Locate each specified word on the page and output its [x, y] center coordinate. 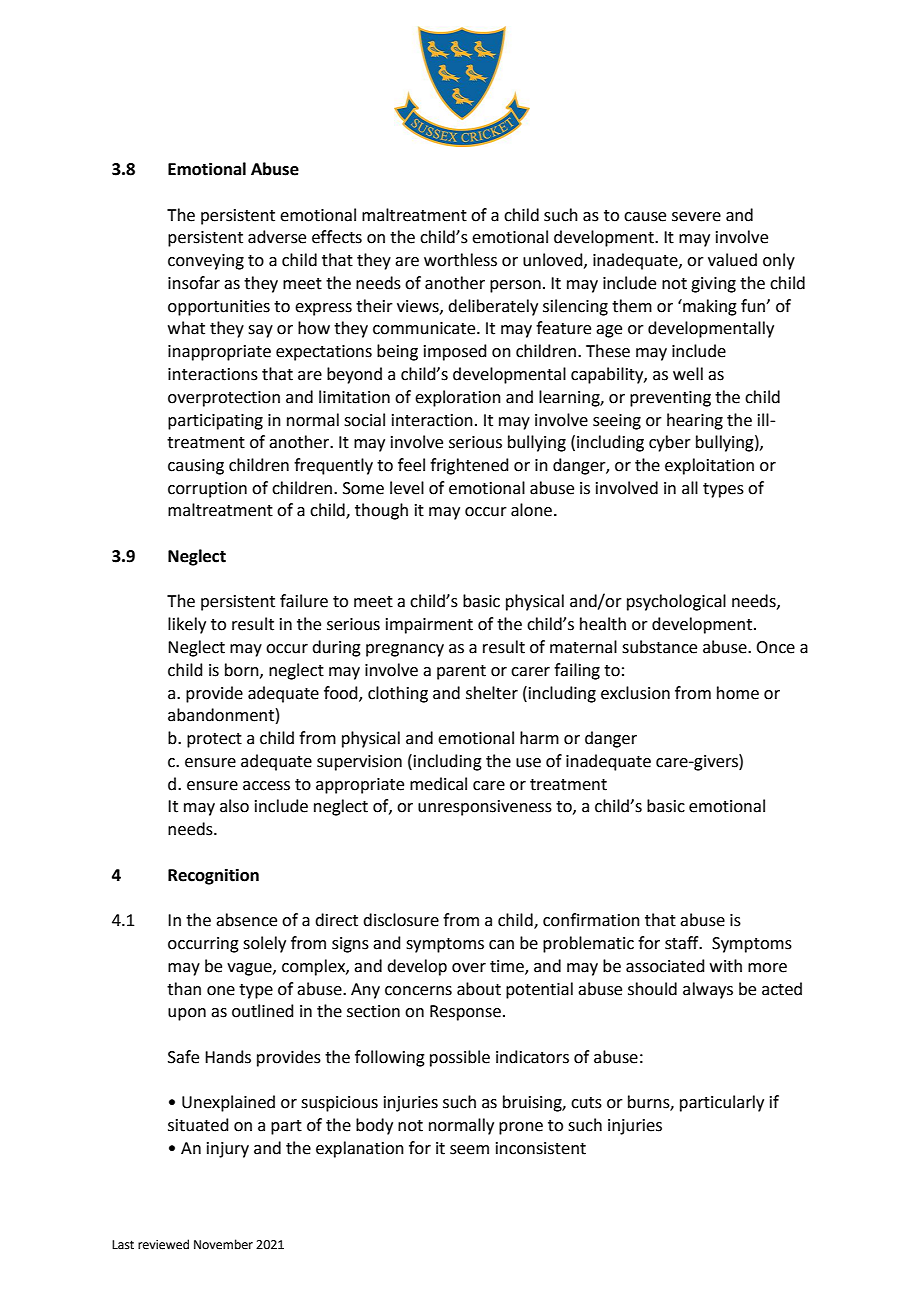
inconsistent [541, 1148]
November [223, 1244]
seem [469, 1150]
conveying [206, 262]
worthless [460, 260]
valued [732, 260]
